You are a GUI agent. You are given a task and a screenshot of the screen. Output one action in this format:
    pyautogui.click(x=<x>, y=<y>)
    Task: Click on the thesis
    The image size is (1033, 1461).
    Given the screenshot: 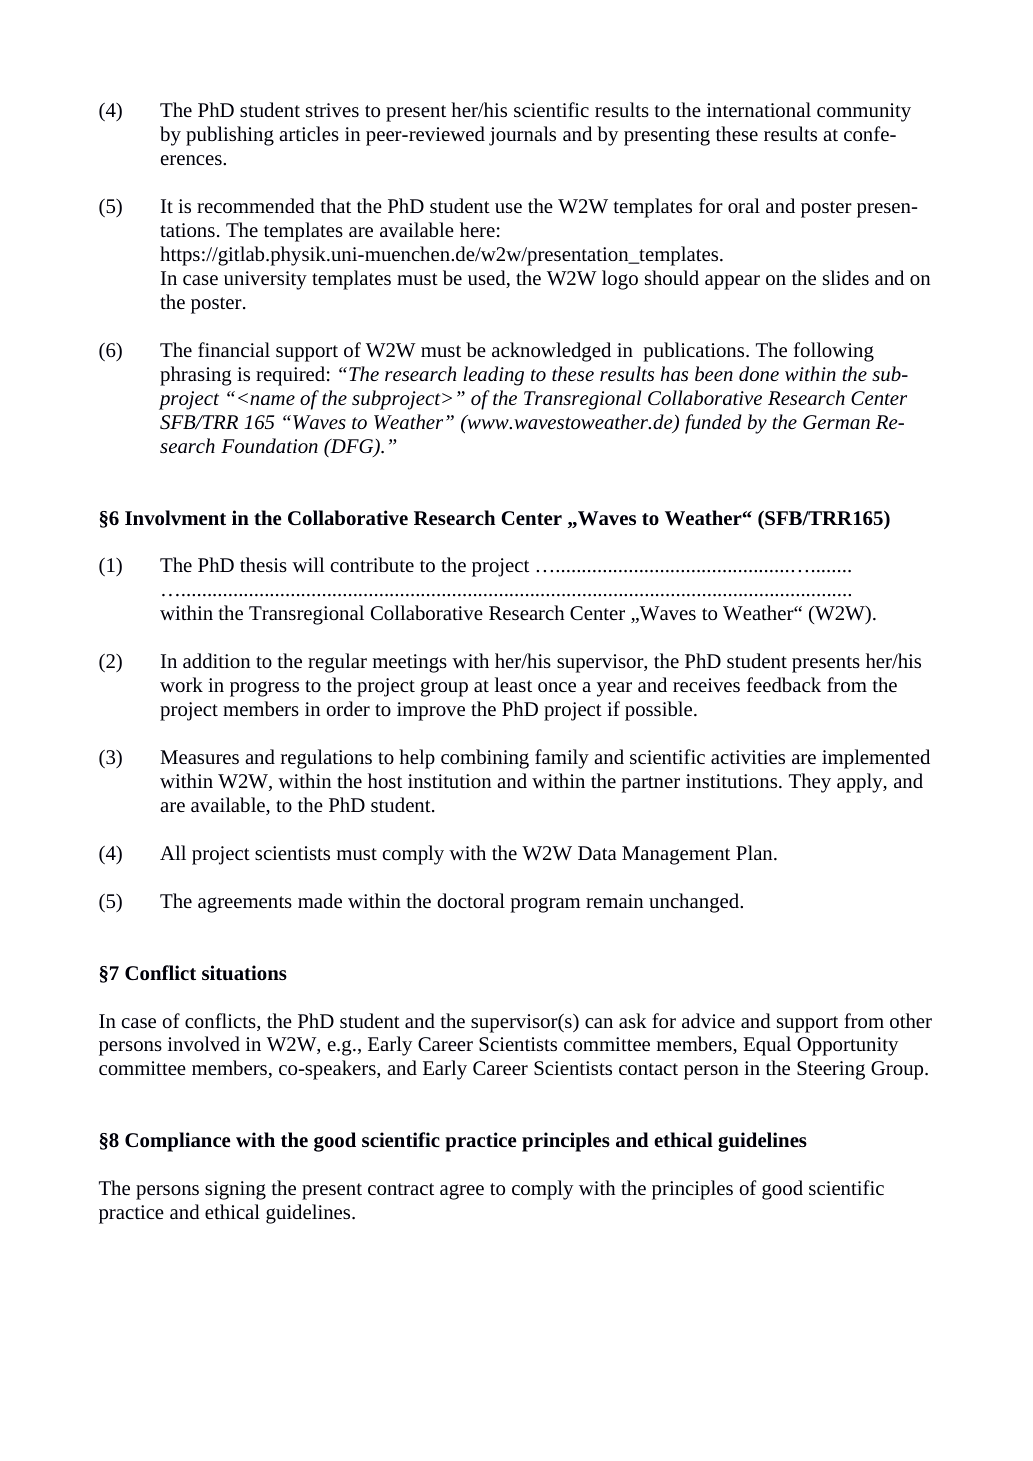 What is the action you would take?
    pyautogui.click(x=263, y=564)
